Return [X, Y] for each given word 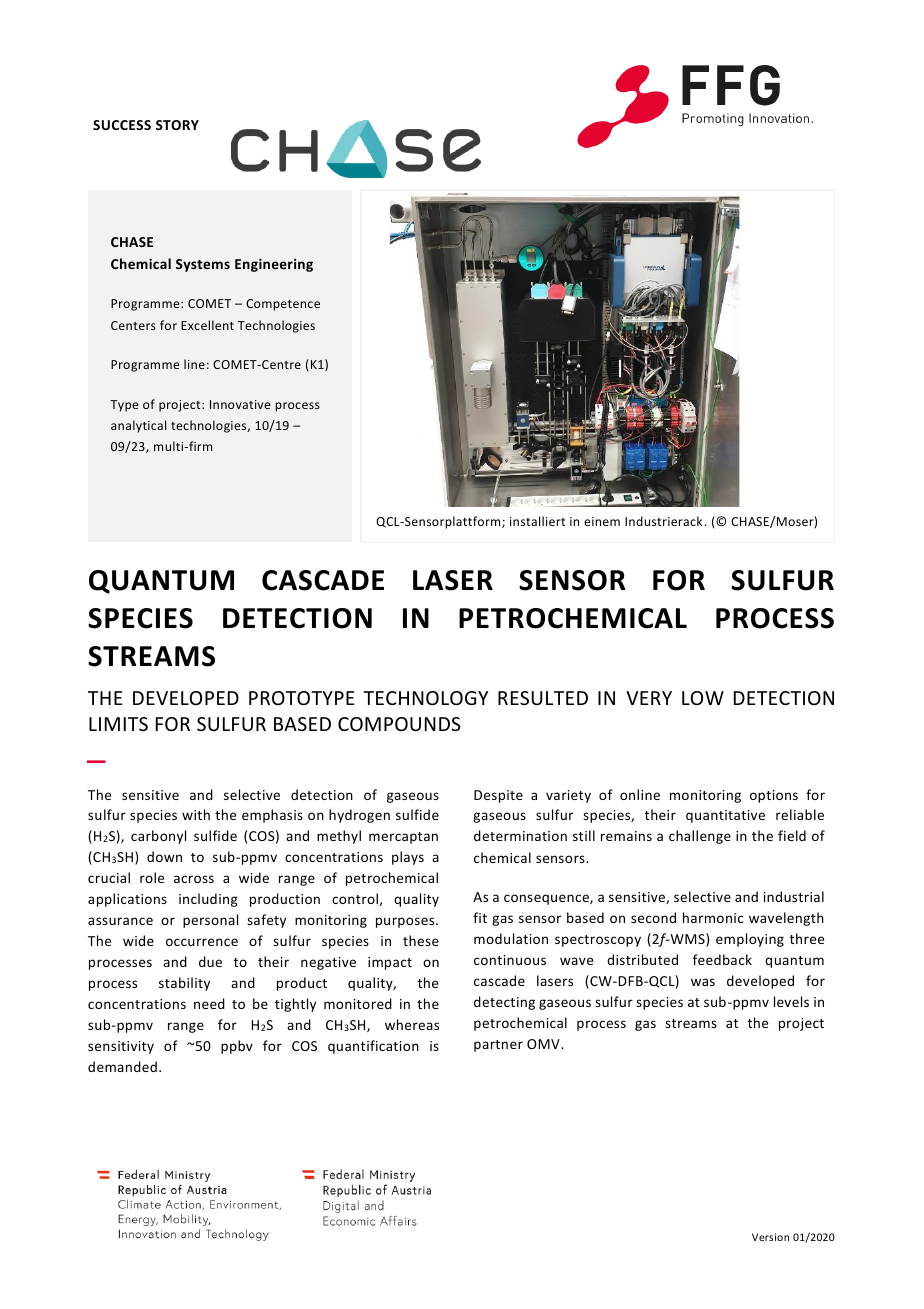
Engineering [274, 265]
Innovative [240, 404]
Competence [283, 305]
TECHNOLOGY [425, 698]
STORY [177, 125]
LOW [703, 698]
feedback [722, 959]
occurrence [202, 942]
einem [602, 521]
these [421, 940]
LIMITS [118, 724]
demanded [122, 1066]
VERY [649, 698]
